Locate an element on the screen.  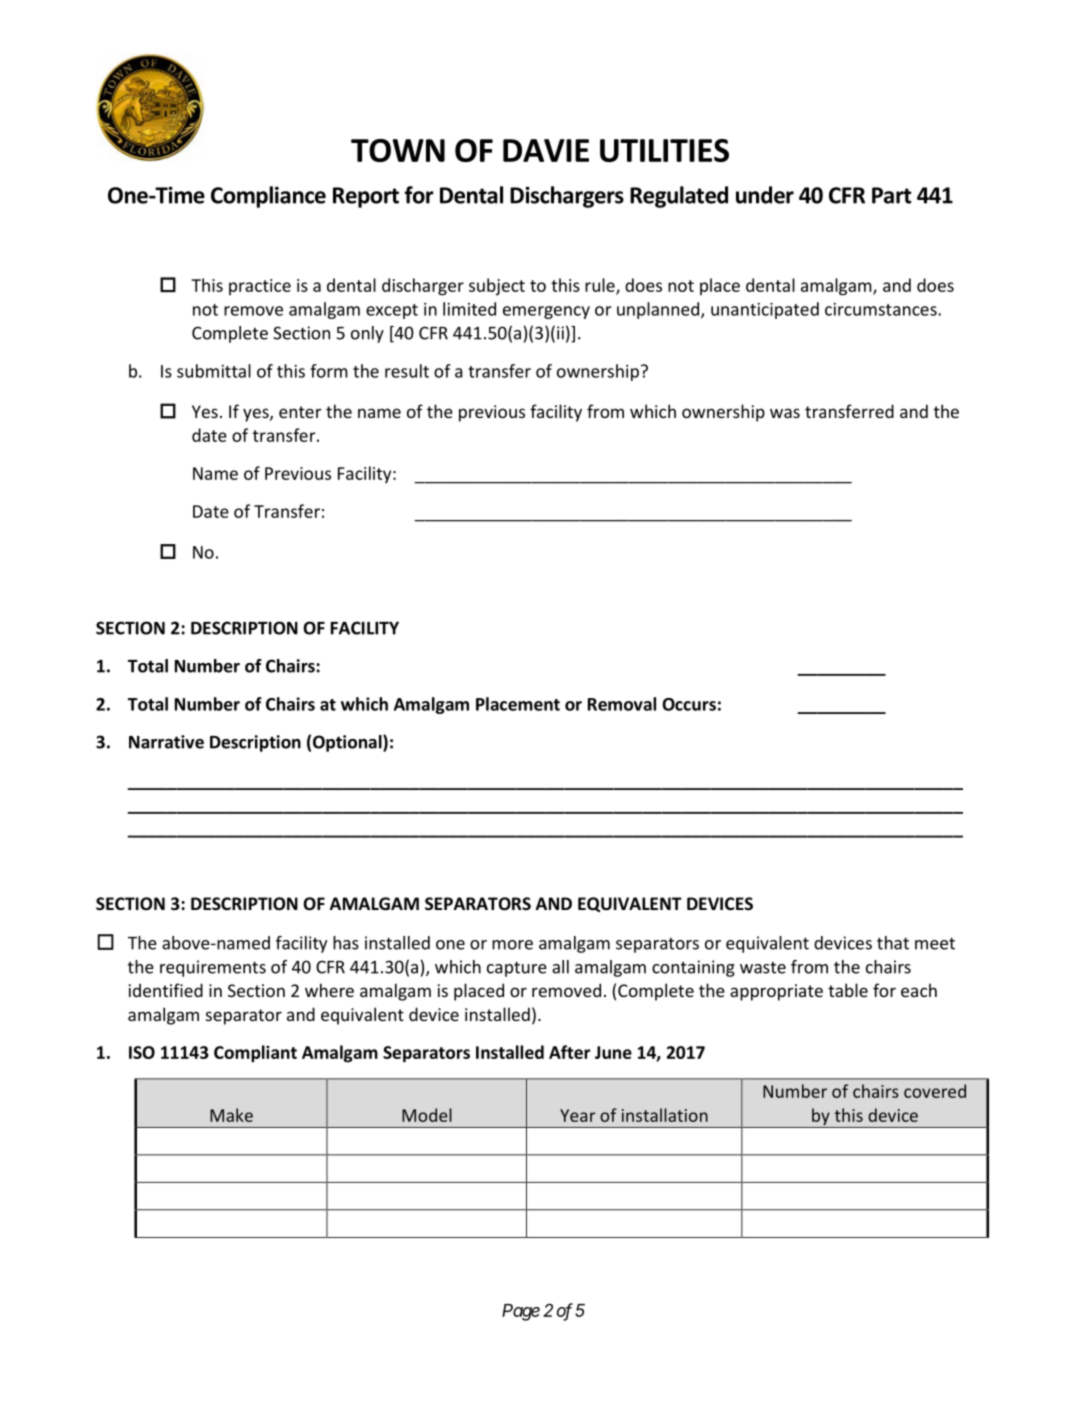
Removal is located at coordinates (622, 704).
